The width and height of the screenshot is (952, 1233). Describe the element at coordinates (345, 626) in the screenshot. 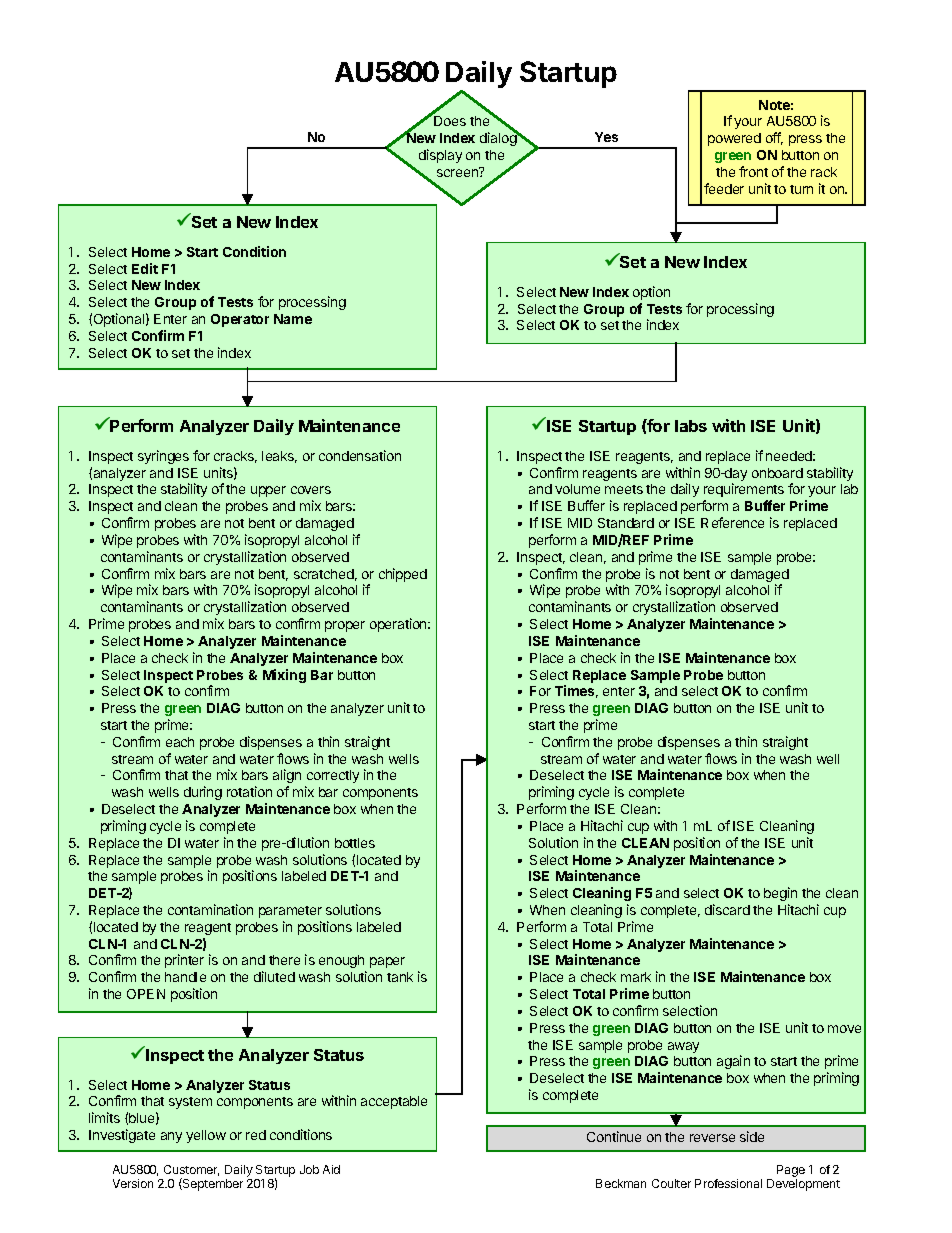

I see `proper` at that location.
